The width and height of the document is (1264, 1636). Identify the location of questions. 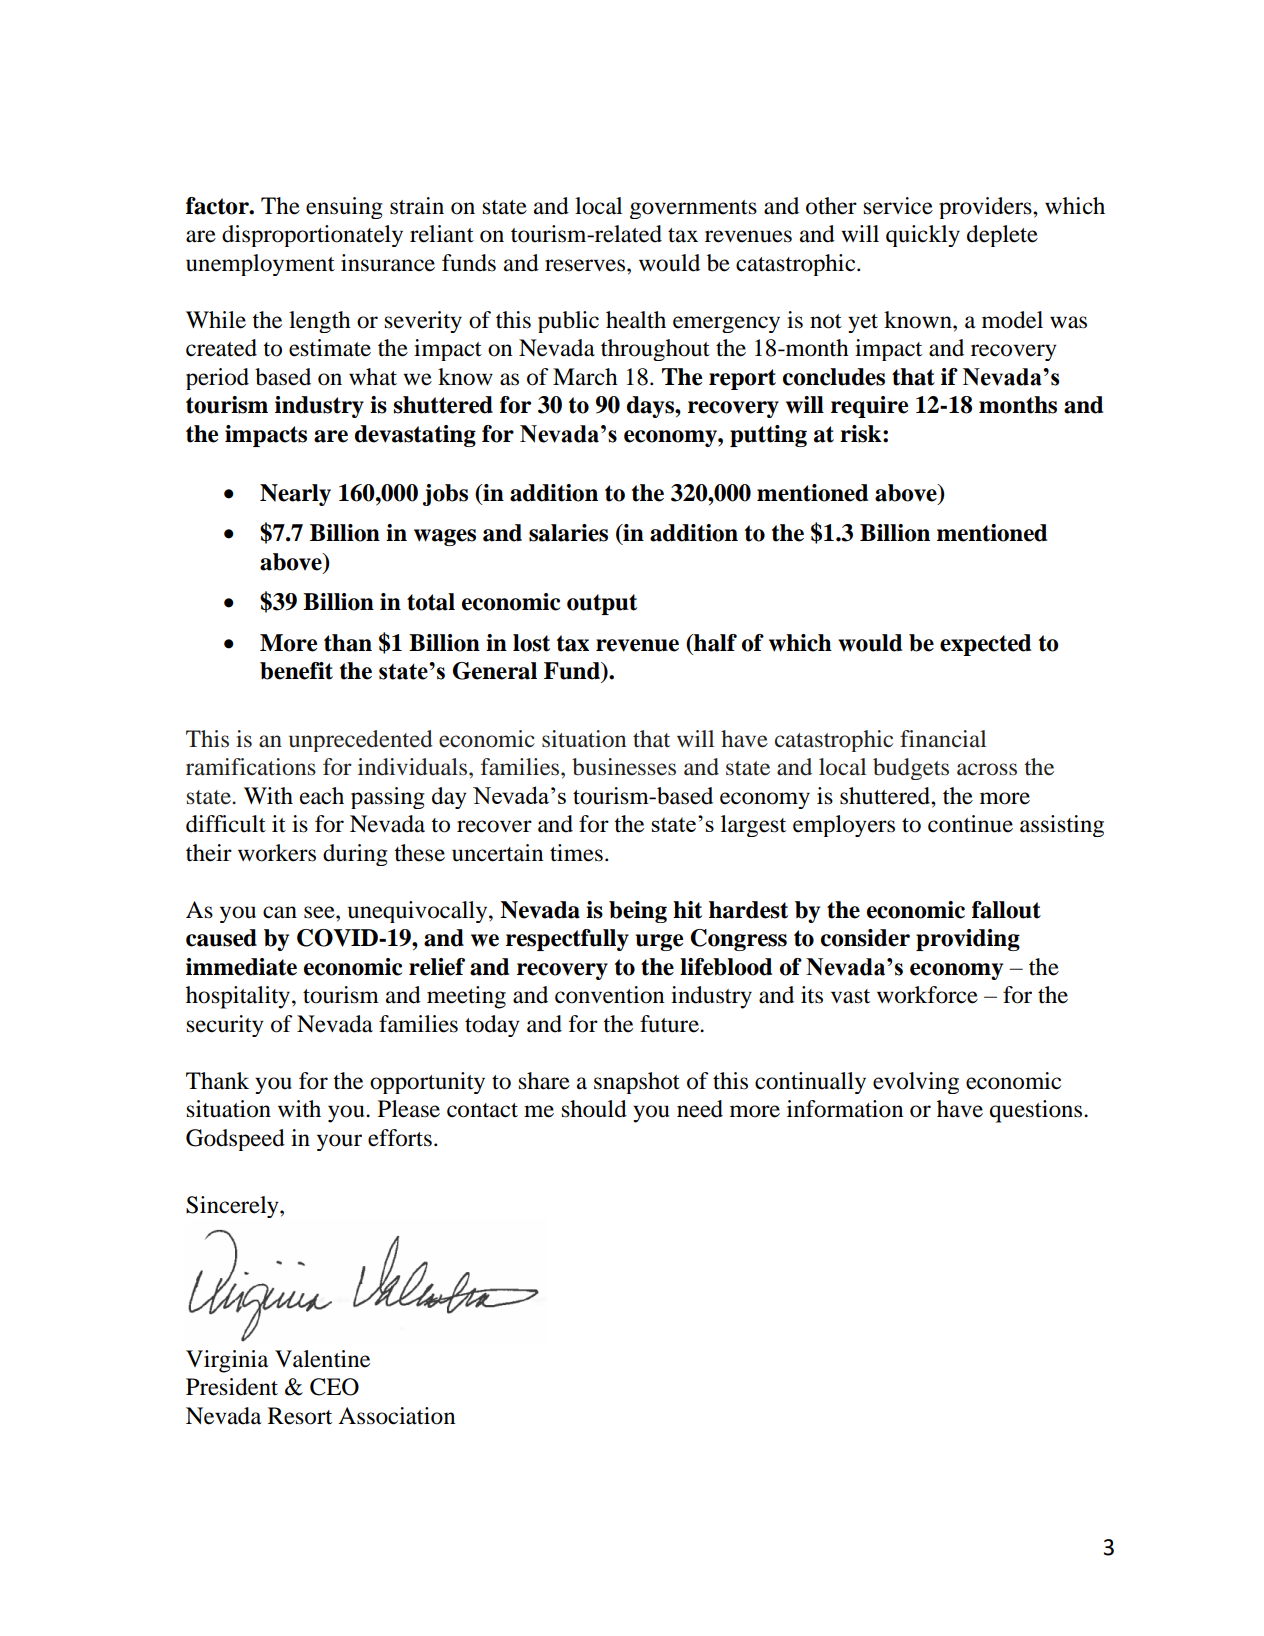
(1037, 1111).
